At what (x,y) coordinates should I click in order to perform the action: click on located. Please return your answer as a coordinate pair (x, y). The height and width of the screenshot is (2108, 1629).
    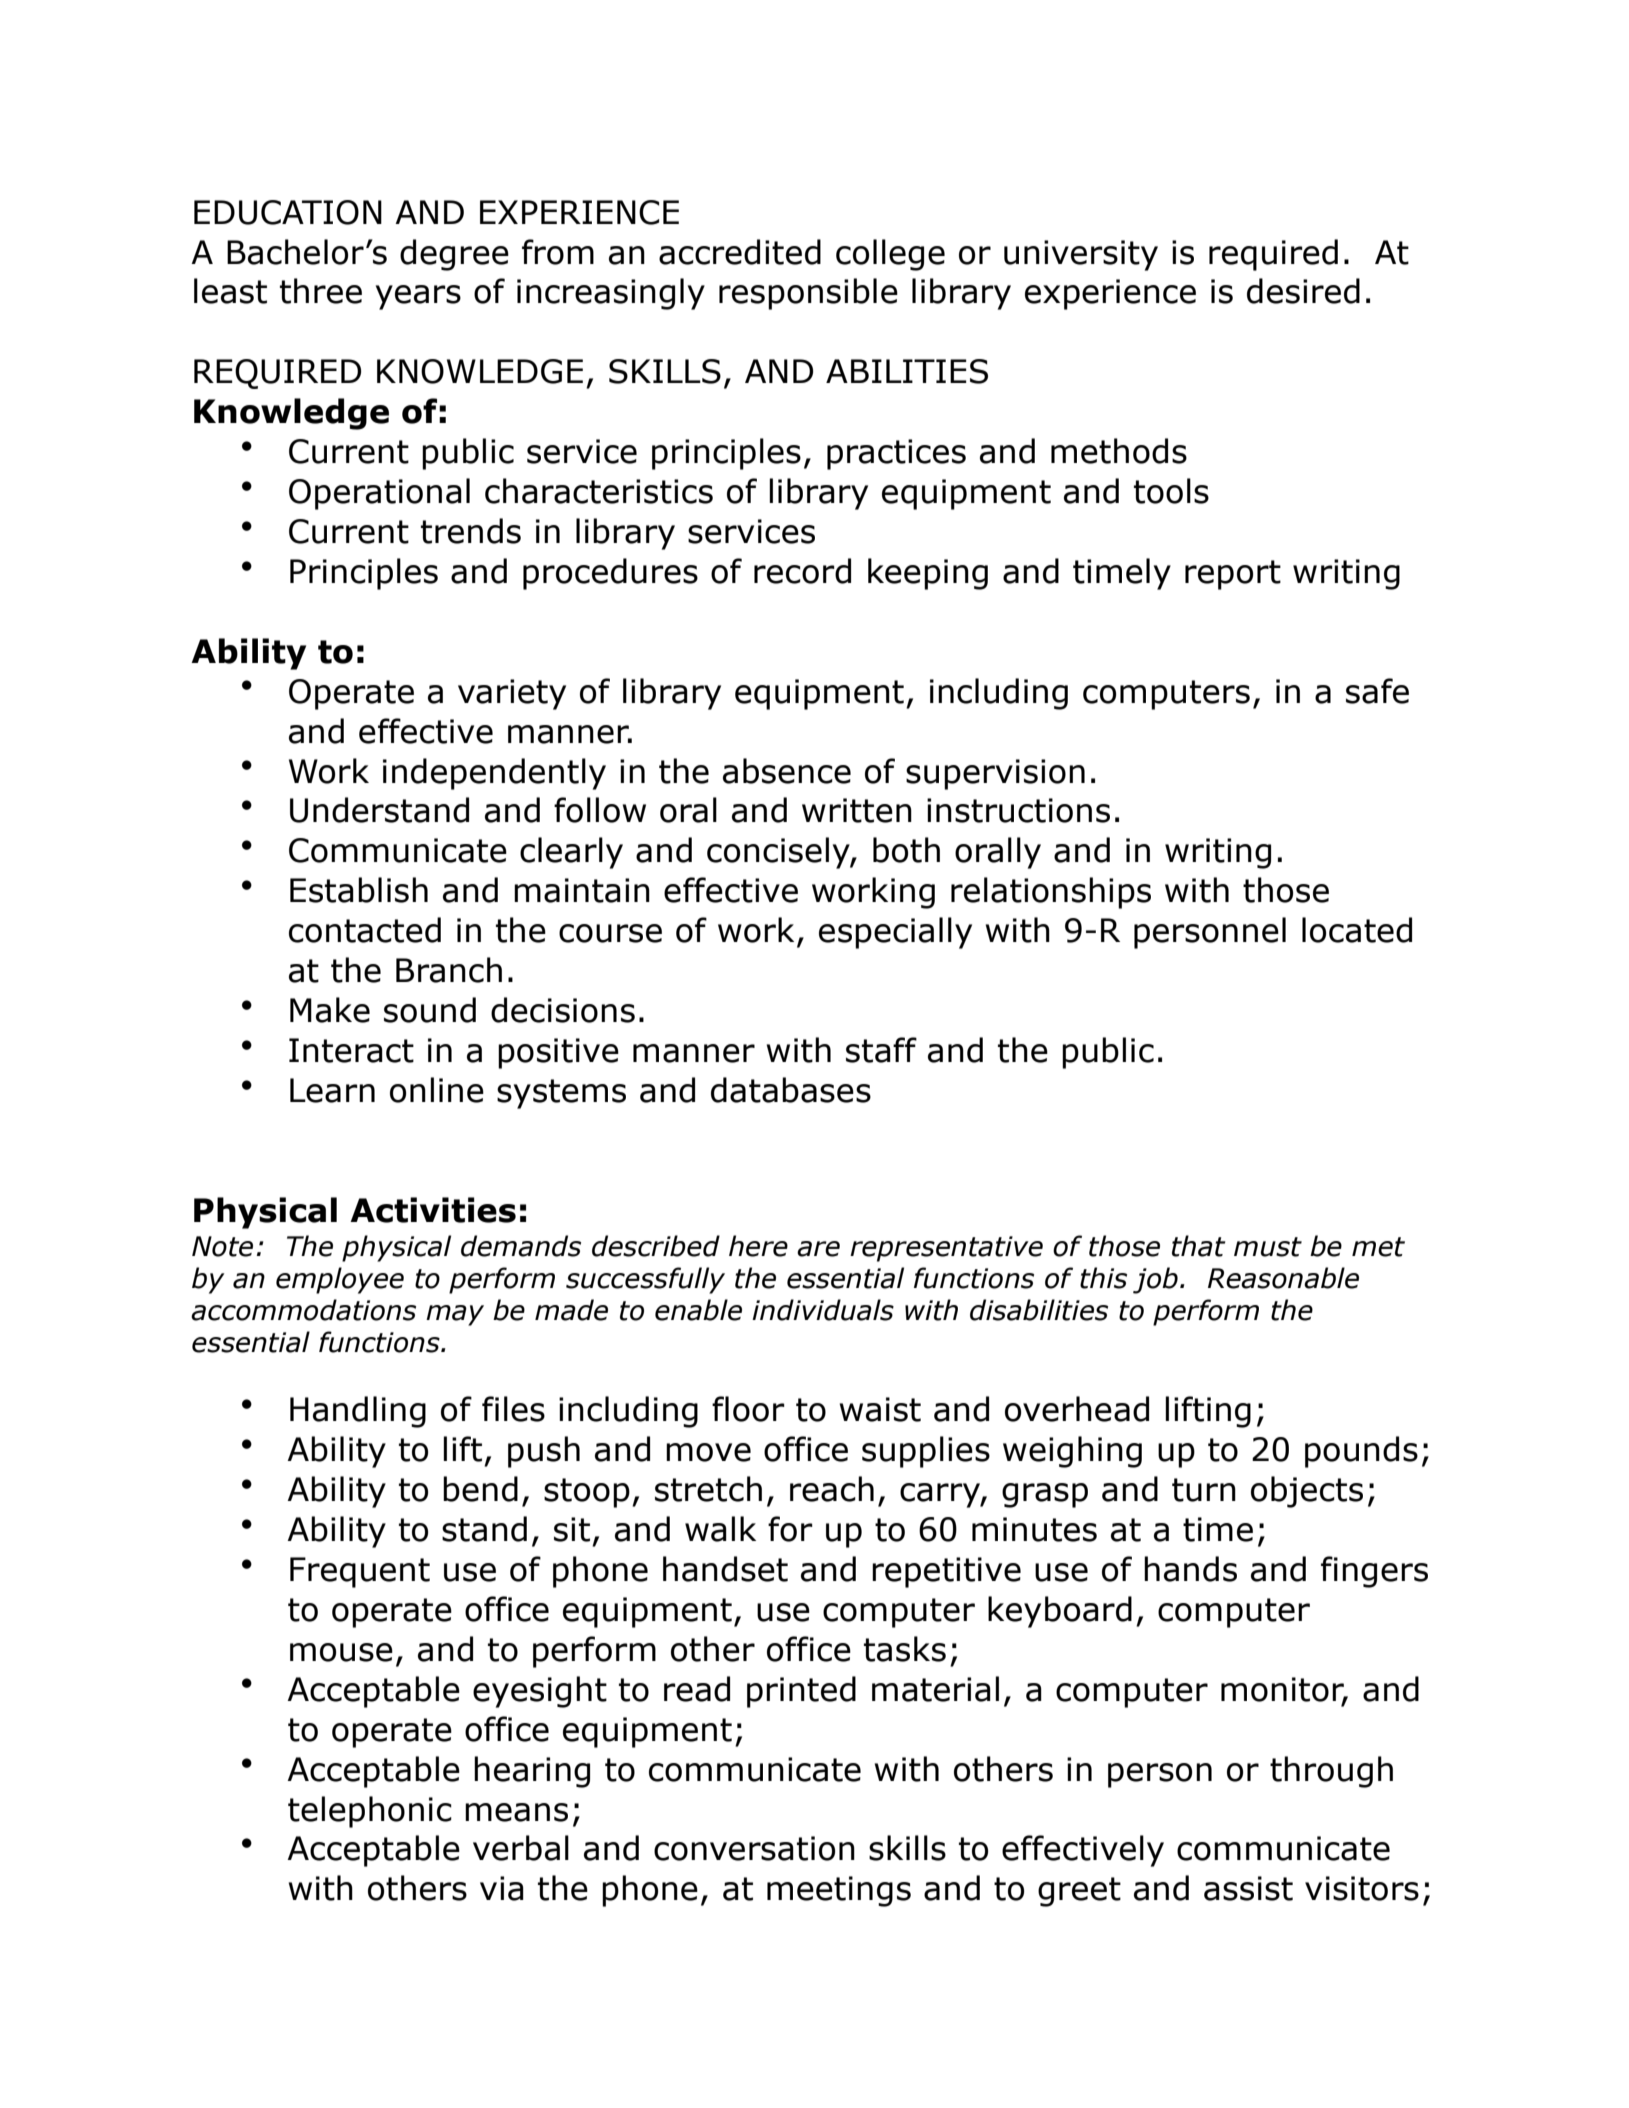
    Looking at the image, I should click on (1357, 930).
